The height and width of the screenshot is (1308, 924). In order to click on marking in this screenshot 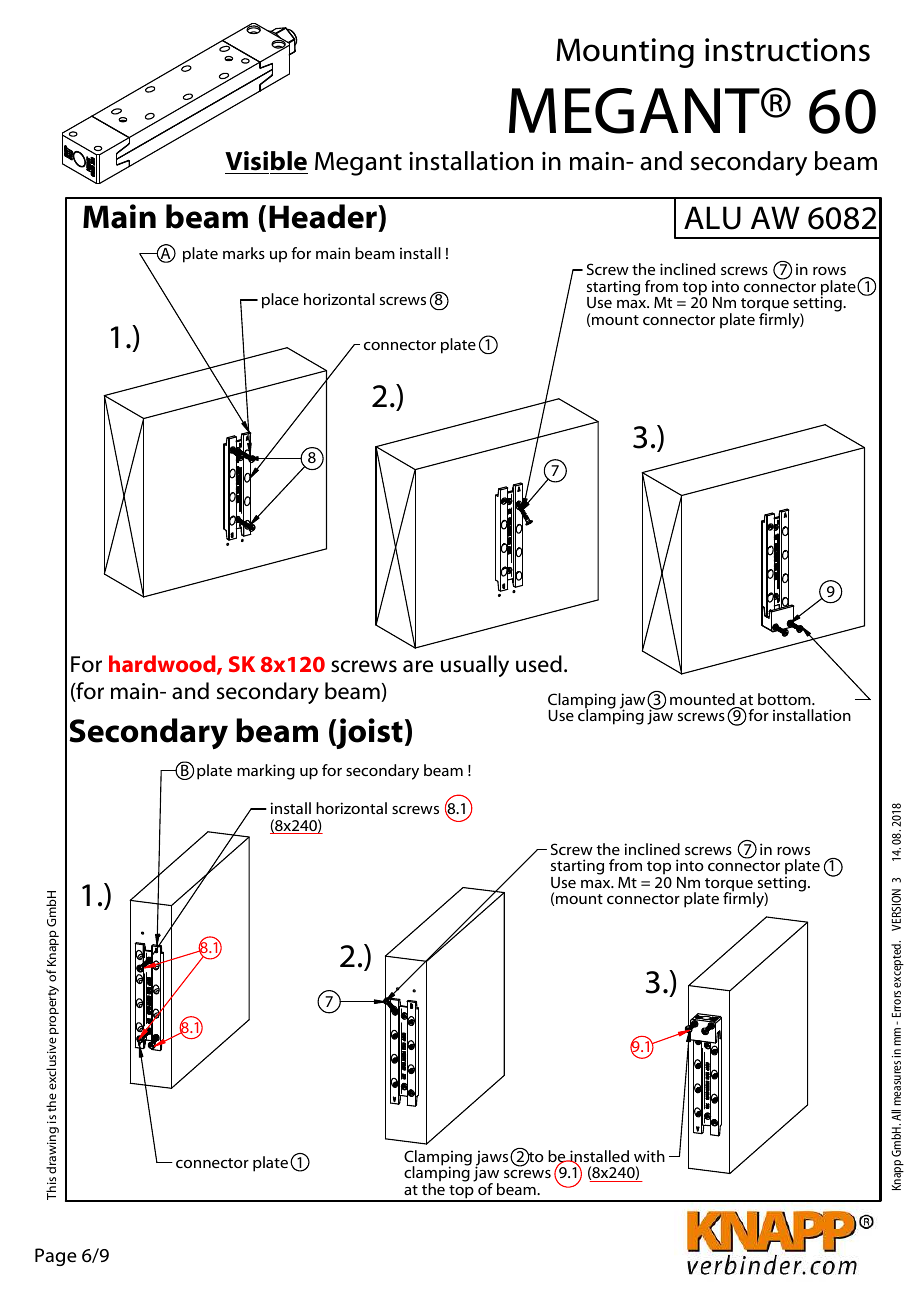, I will do `click(266, 772)`.
